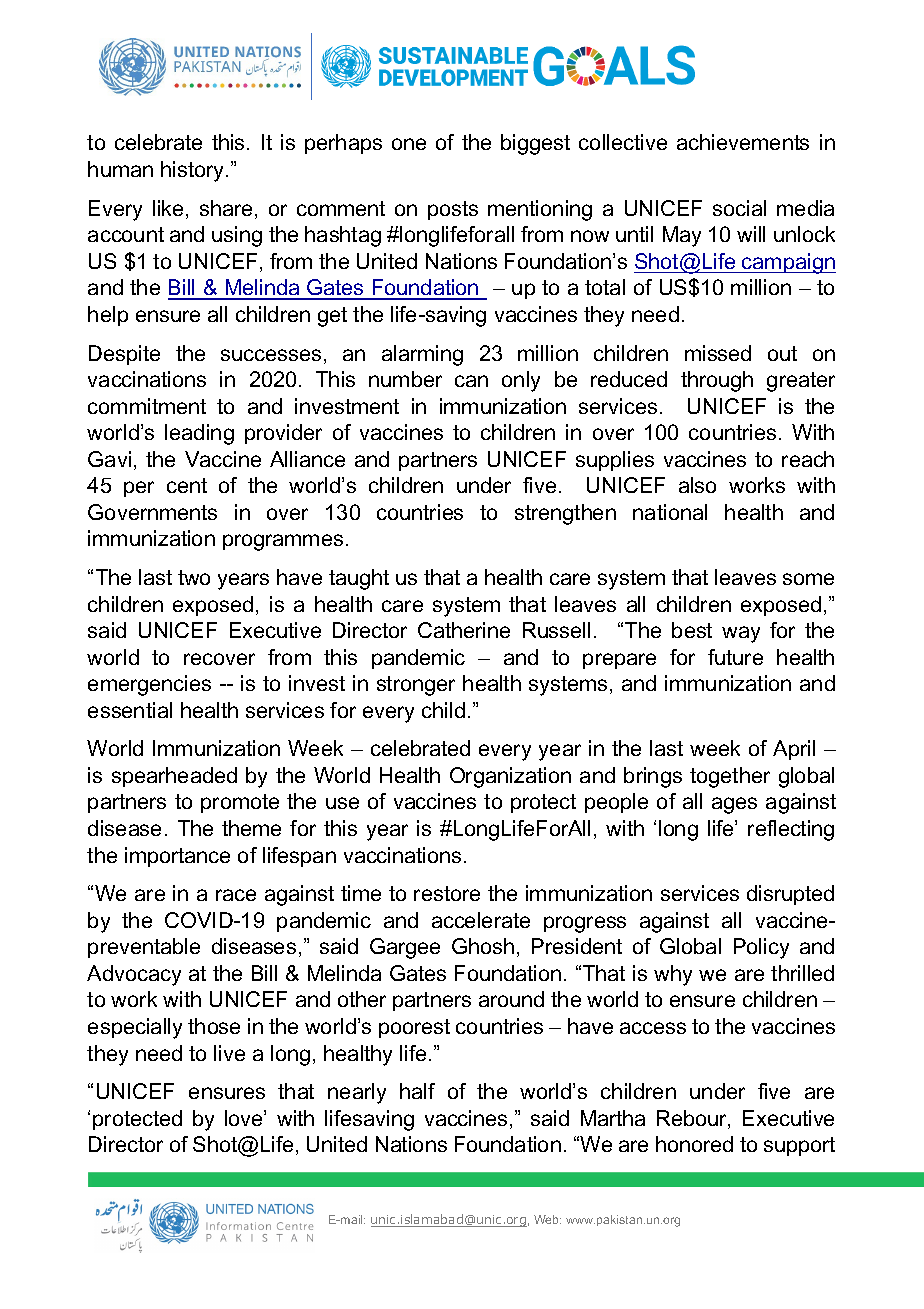 The width and height of the page is (924, 1309). I want to click on achievements, so click(743, 142).
